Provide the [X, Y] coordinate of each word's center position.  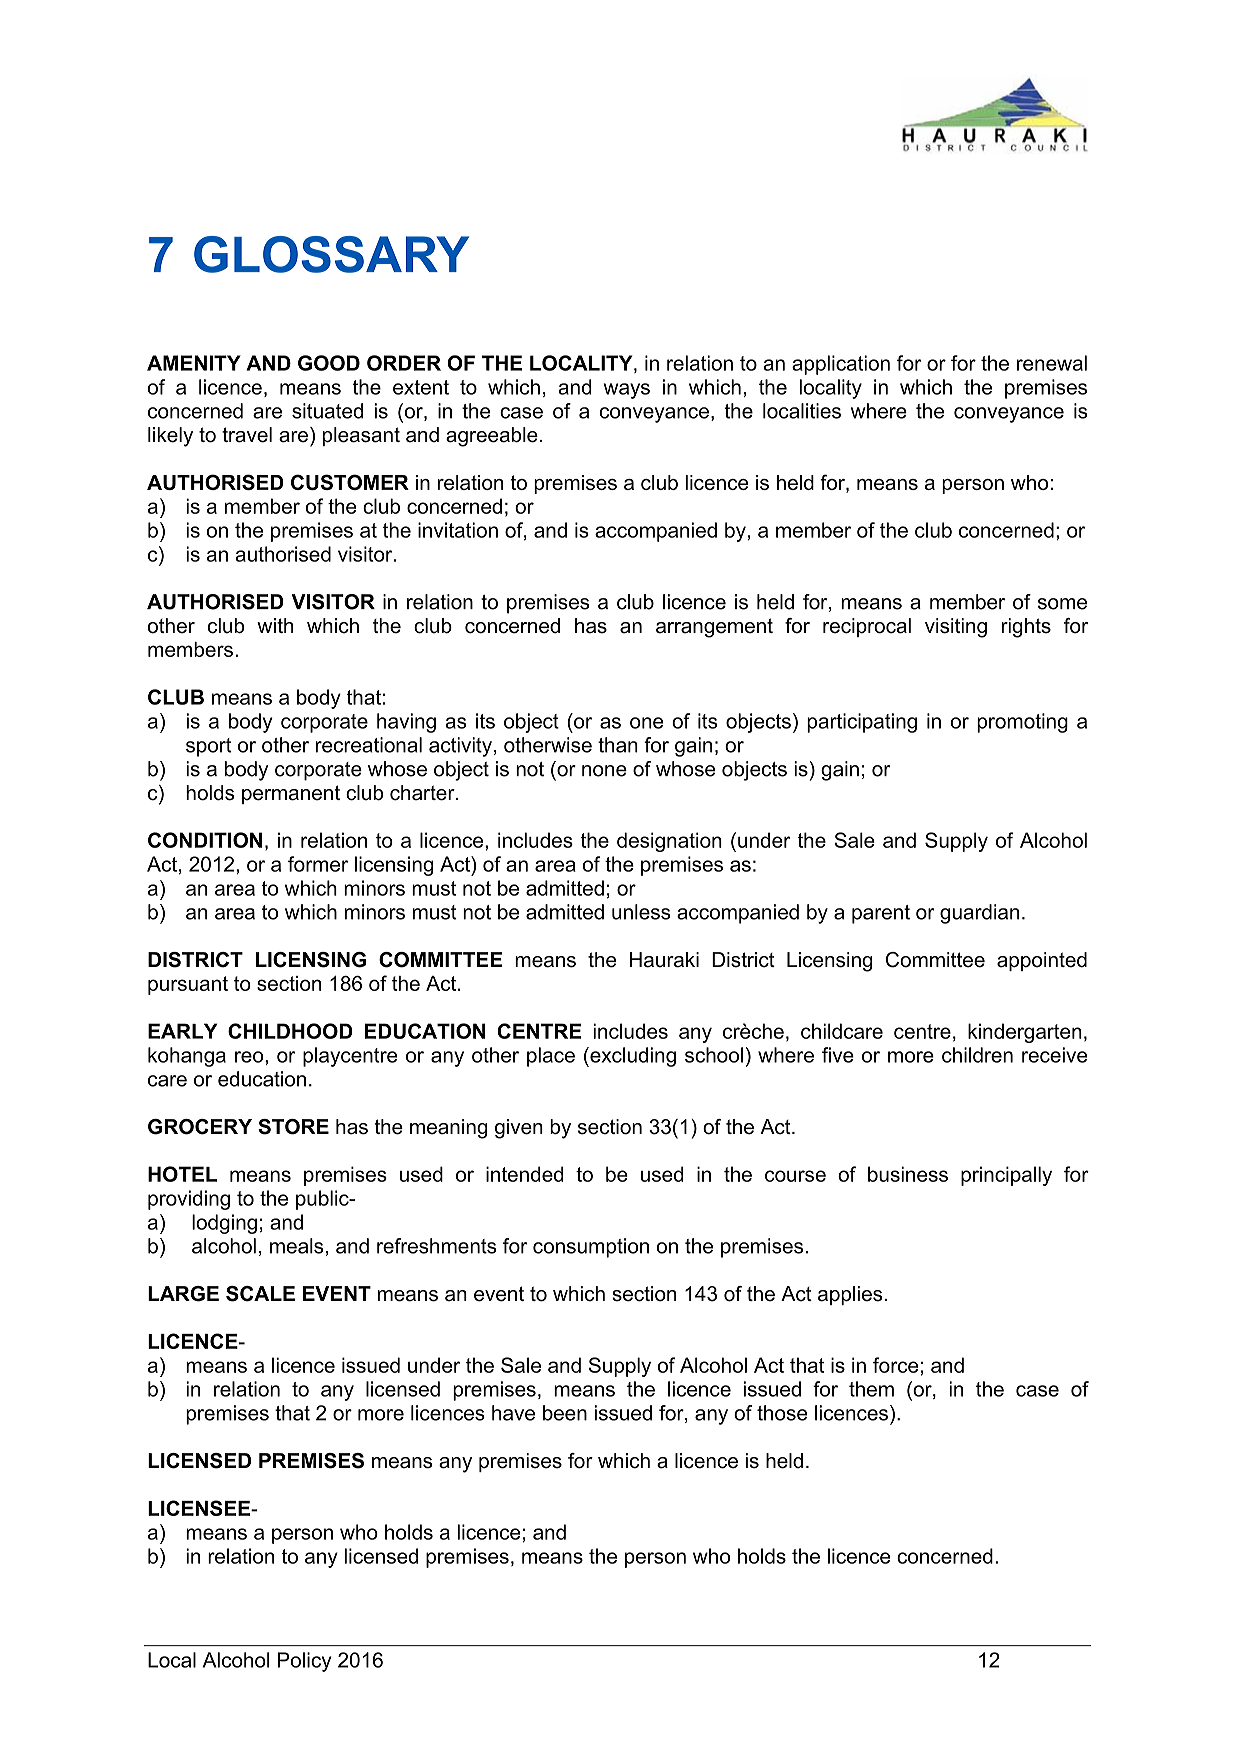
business [908, 1174]
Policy [304, 1662]
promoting [1022, 723]
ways [627, 391]
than [618, 745]
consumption [591, 1248]
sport [209, 747]
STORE [293, 1127]
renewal [1052, 363]
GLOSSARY [331, 254]
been [565, 1413]
